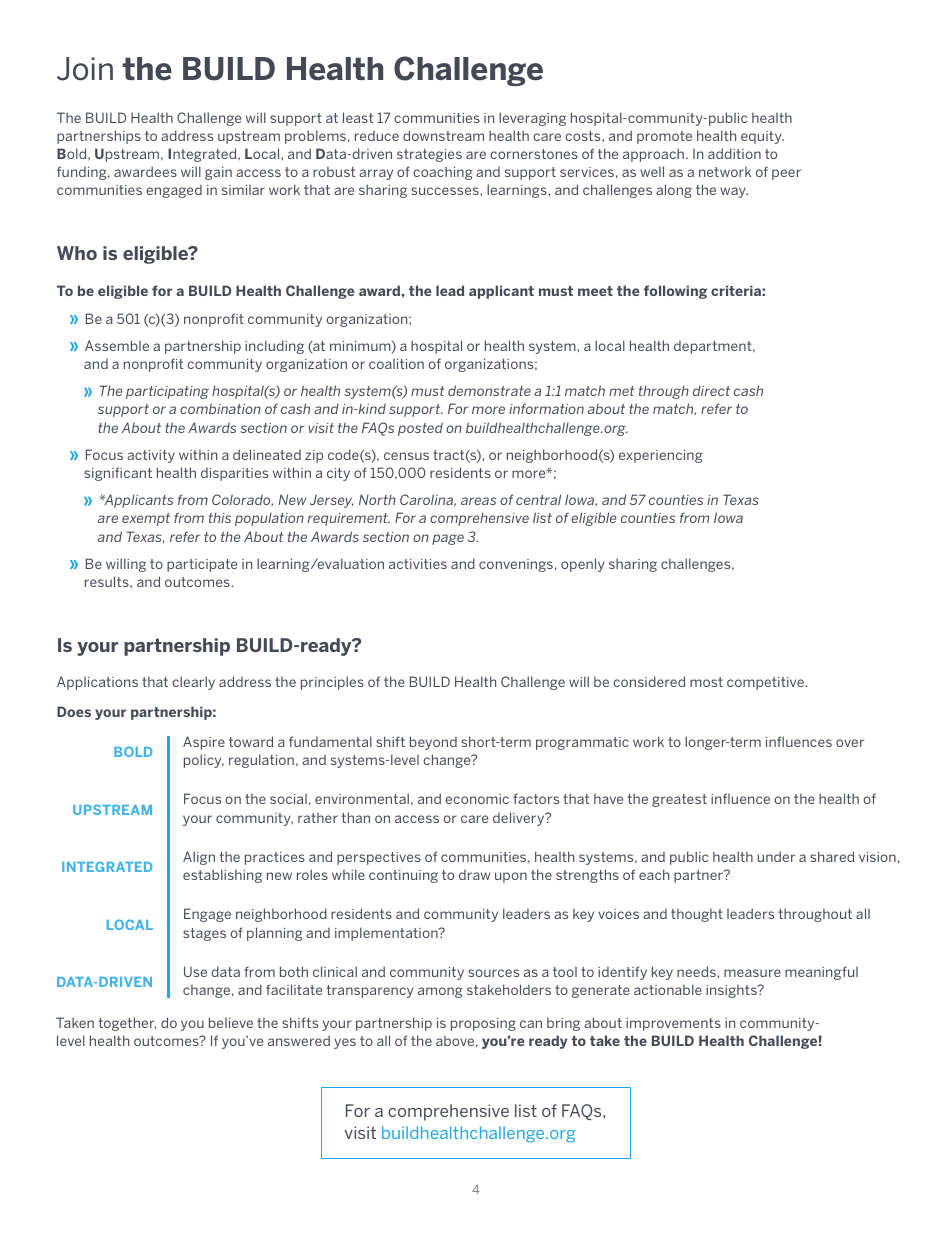  Describe the element at coordinates (127, 1024) in the screenshot. I see `together` at that location.
